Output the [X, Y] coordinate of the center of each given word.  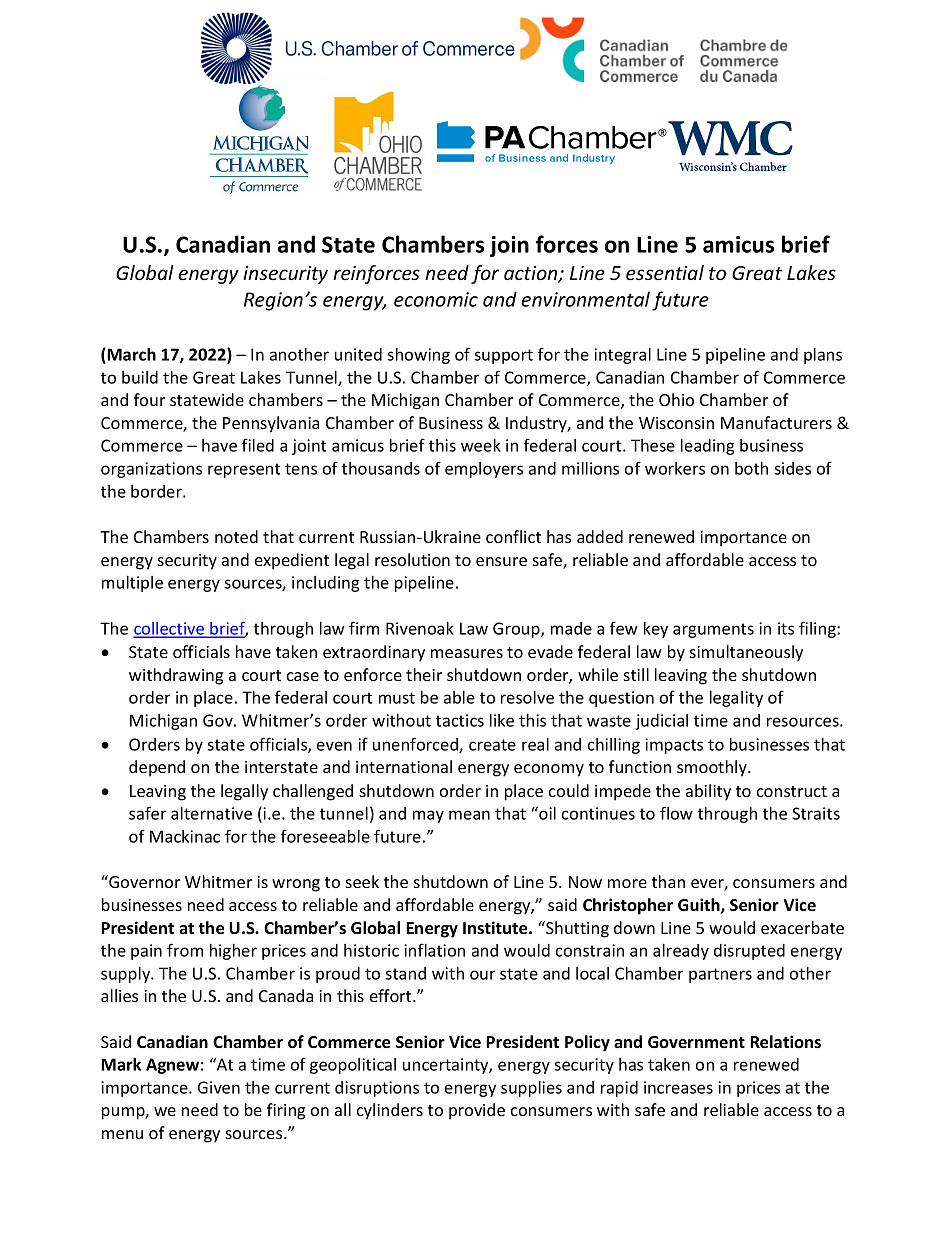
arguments [713, 630]
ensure [501, 561]
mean [469, 815]
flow [676, 813]
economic [436, 299]
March [130, 354]
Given [219, 1087]
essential [665, 272]
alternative [211, 813]
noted [236, 536]
